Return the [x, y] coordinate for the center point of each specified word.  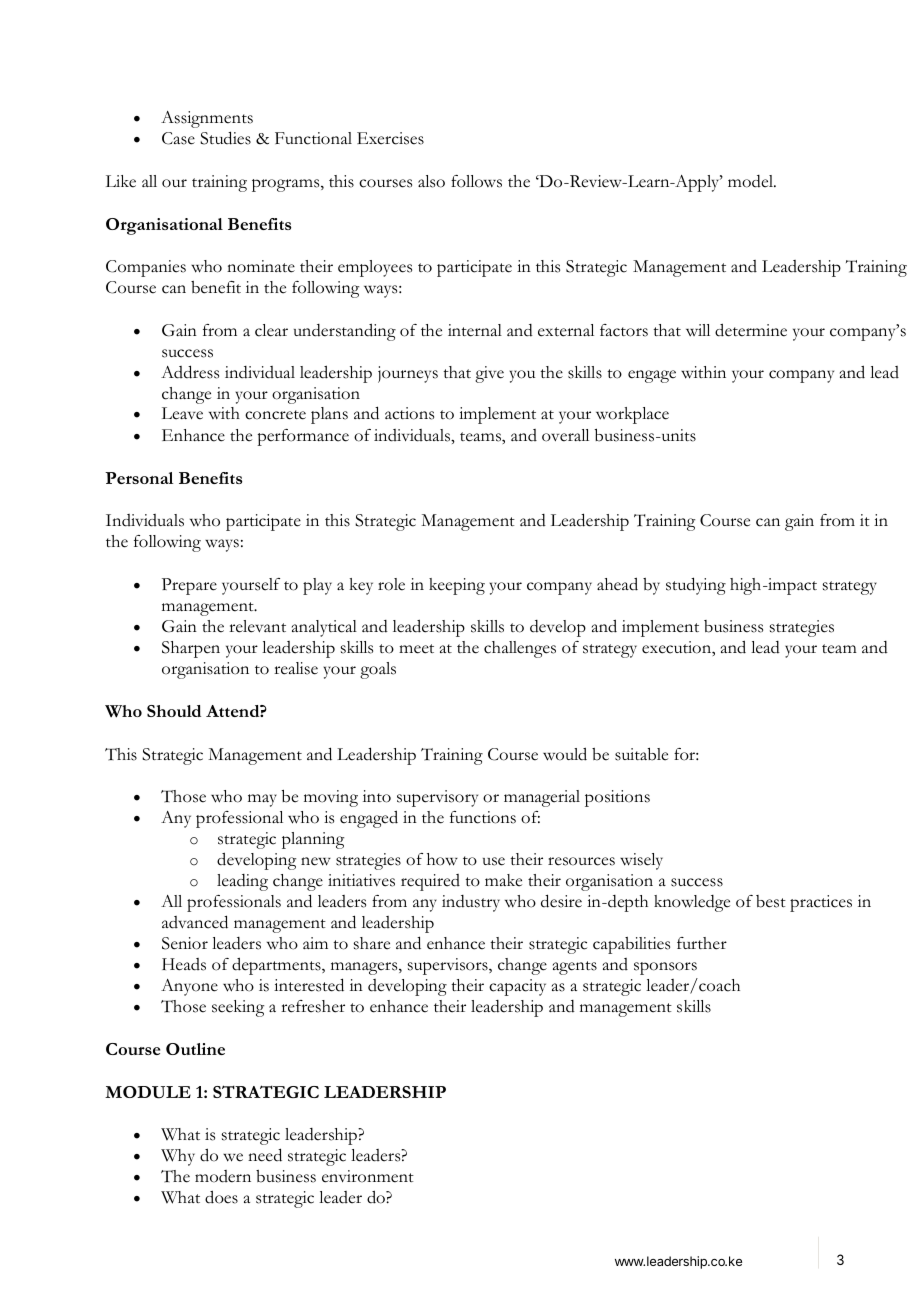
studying [696, 586]
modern [223, 1176]
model [752, 181]
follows [476, 181]
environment [368, 1176]
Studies [225, 138]
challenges [520, 649]
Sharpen [191, 649]
